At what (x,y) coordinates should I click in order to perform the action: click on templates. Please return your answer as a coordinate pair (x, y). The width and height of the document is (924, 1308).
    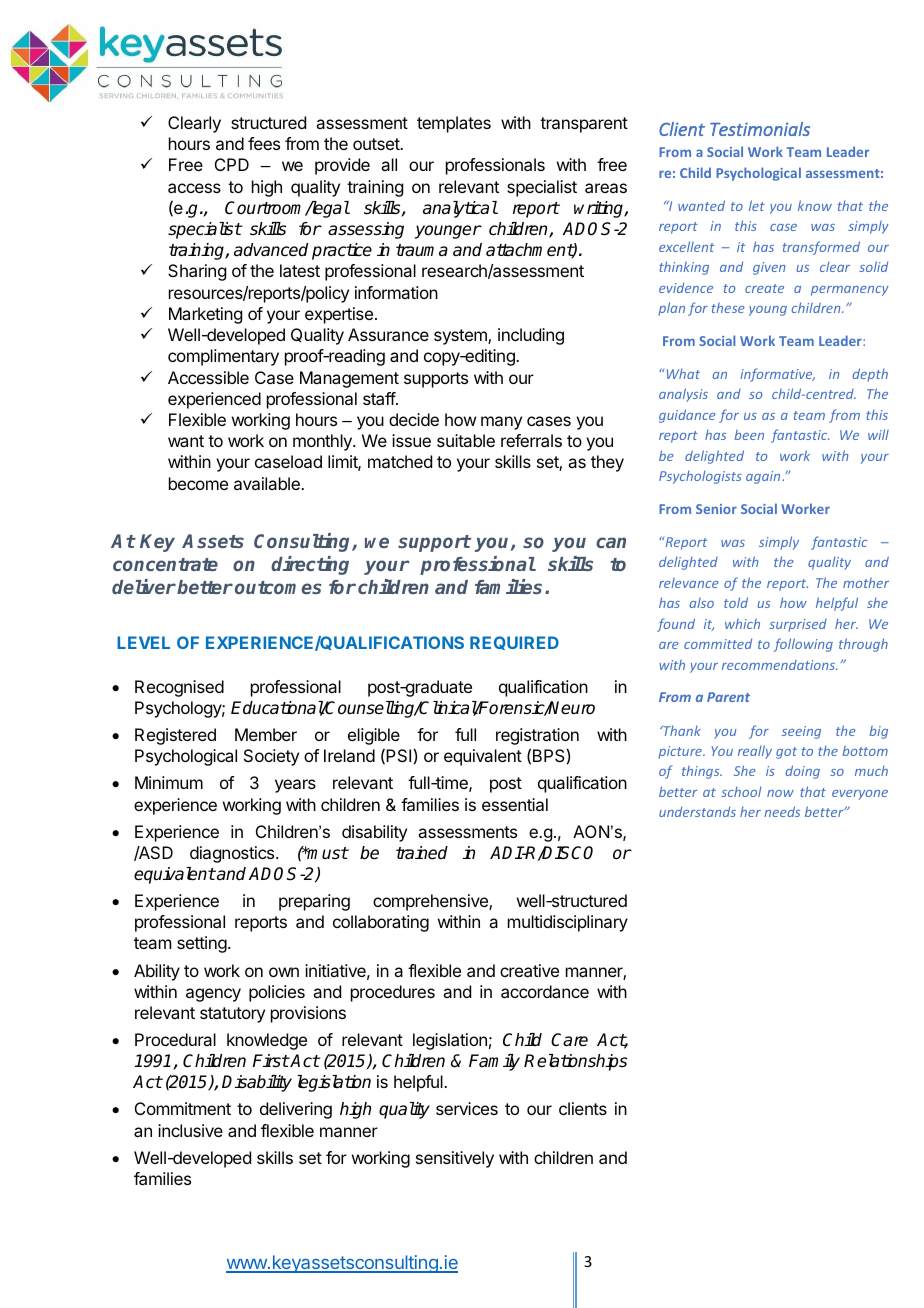
    Looking at the image, I should click on (454, 124).
